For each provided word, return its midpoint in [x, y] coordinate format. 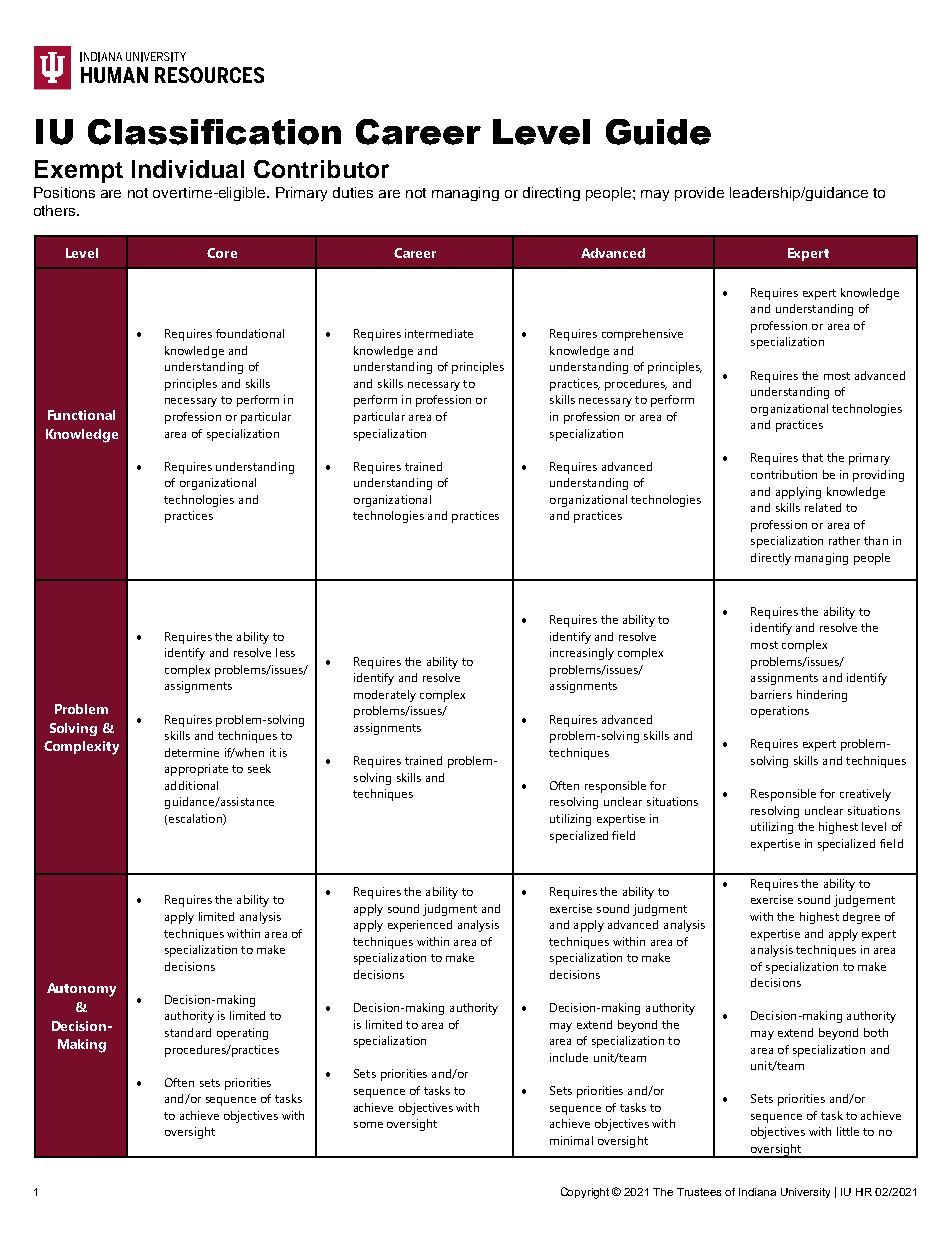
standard [188, 1032]
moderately [385, 696]
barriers [771, 694]
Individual [188, 169]
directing [551, 194]
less [285, 652]
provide [699, 194]
